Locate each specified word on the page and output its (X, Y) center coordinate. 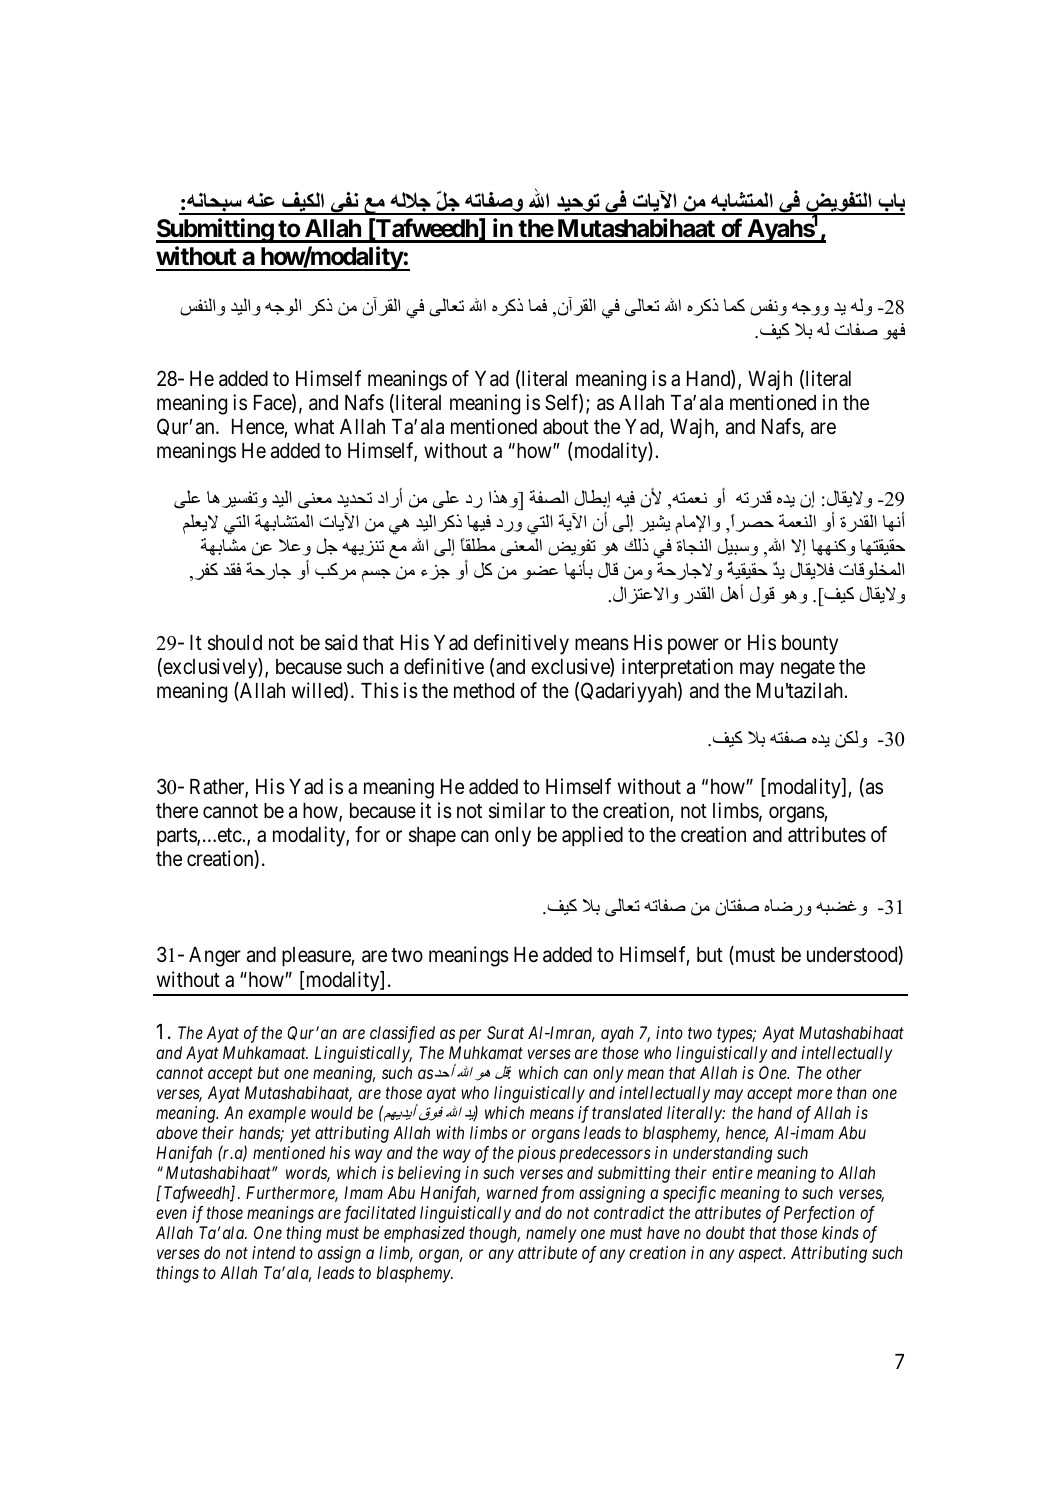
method (484, 691)
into (669, 1032)
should (235, 643)
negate (808, 669)
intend (273, 1252)
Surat (505, 1032)
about (566, 427)
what (314, 427)
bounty (810, 645)
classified (402, 1034)
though (494, 1234)
